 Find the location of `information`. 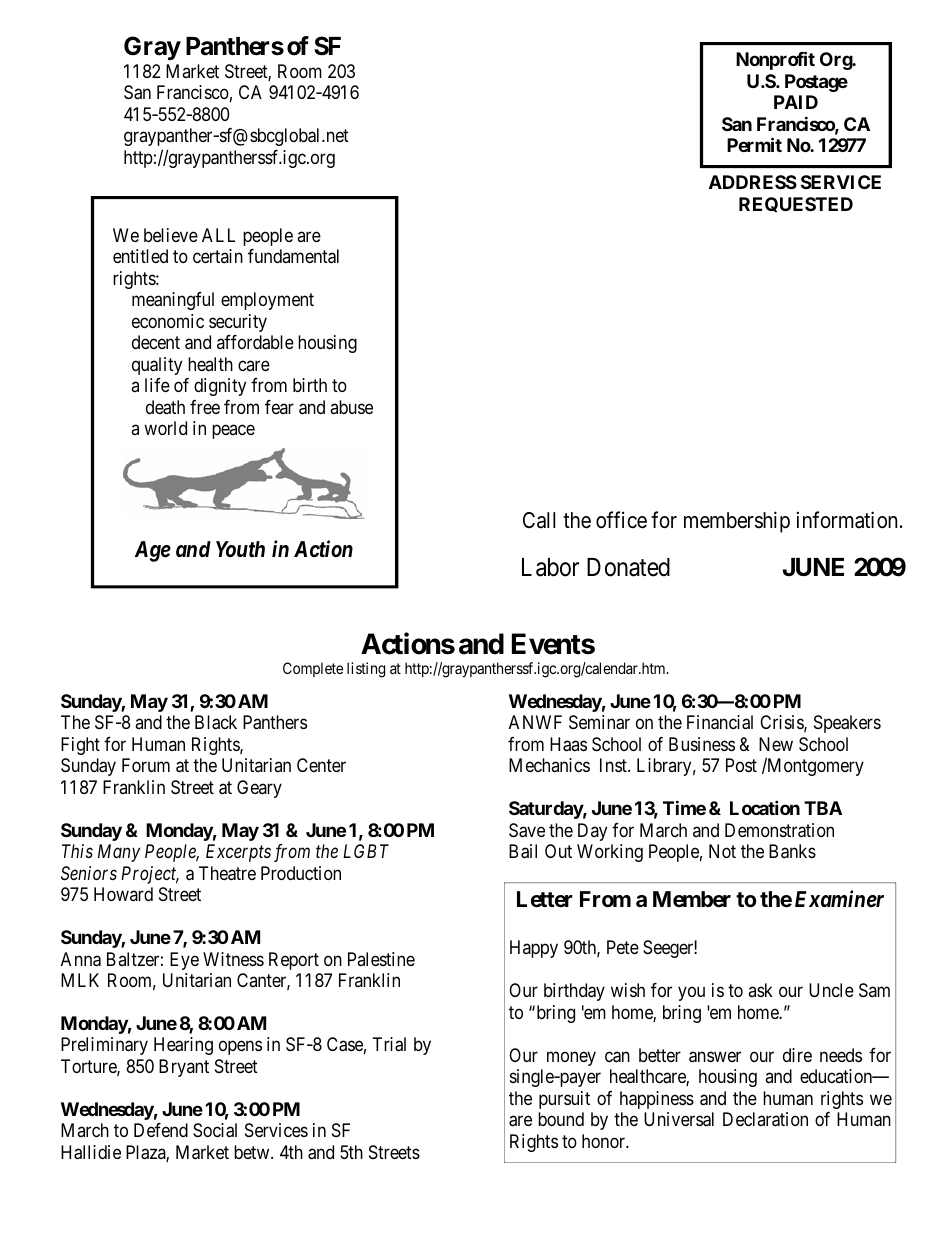

information is located at coordinates (847, 520).
